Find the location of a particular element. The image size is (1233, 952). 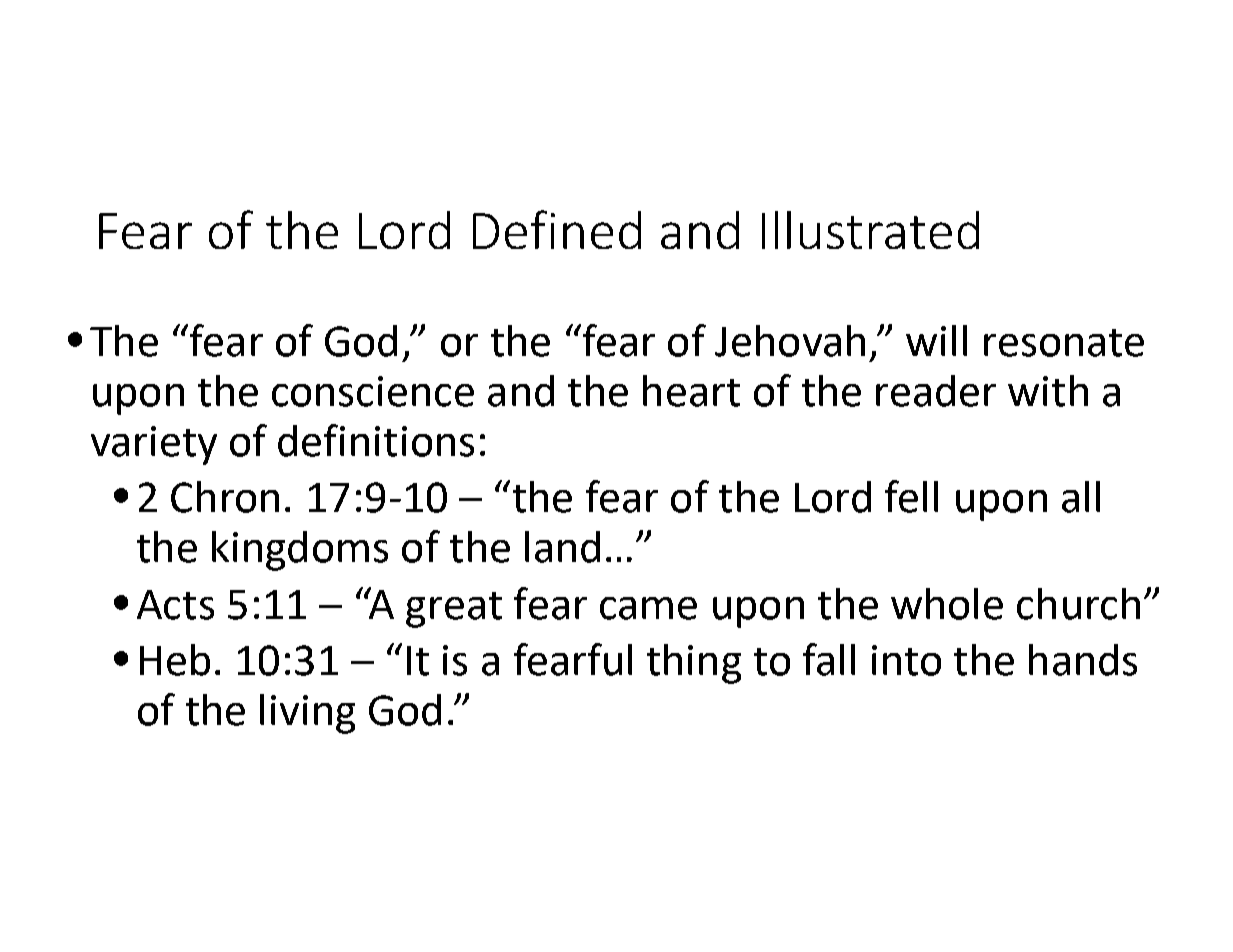

reader is located at coordinates (936, 391).
